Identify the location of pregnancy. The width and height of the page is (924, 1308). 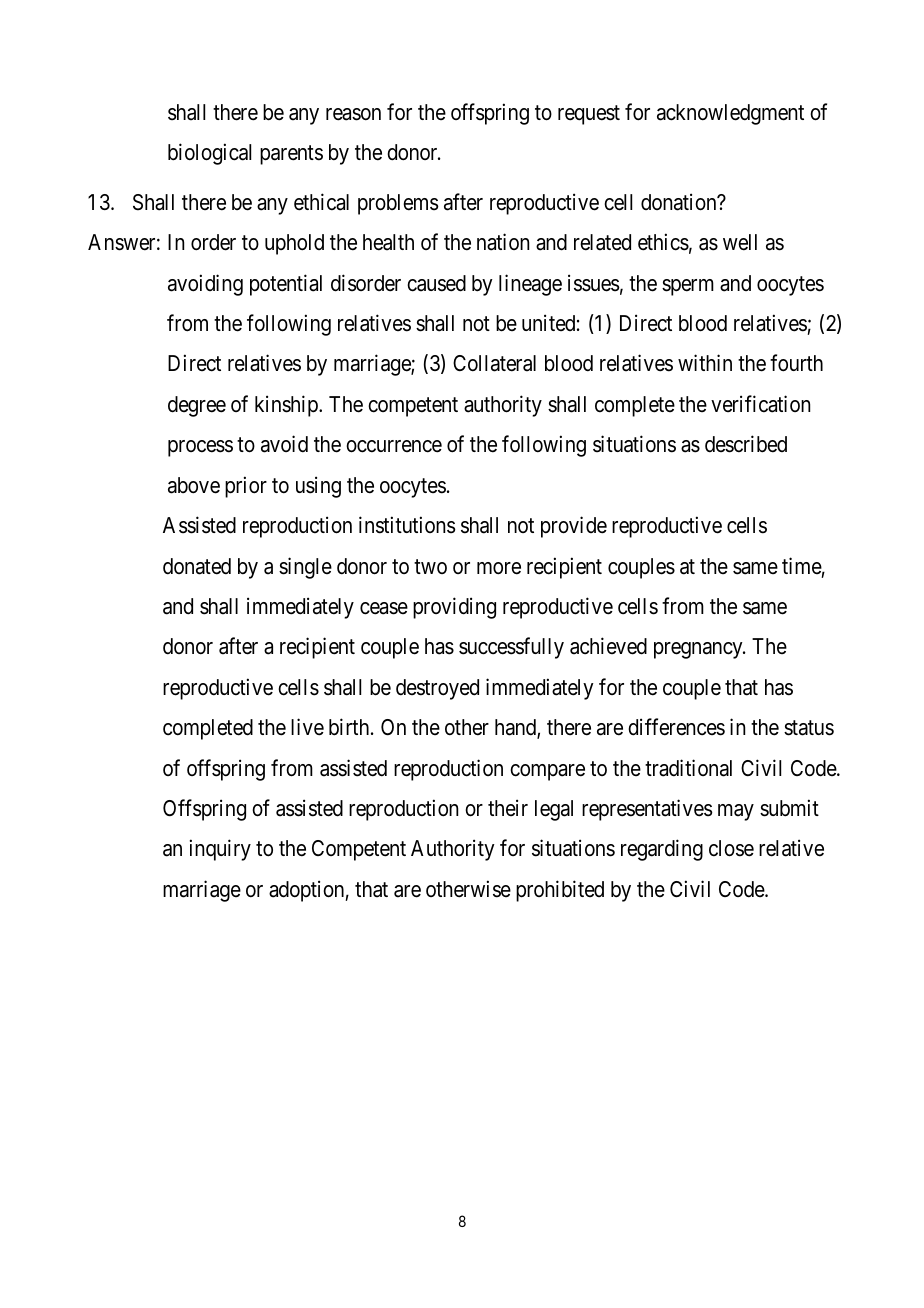
(699, 650).
